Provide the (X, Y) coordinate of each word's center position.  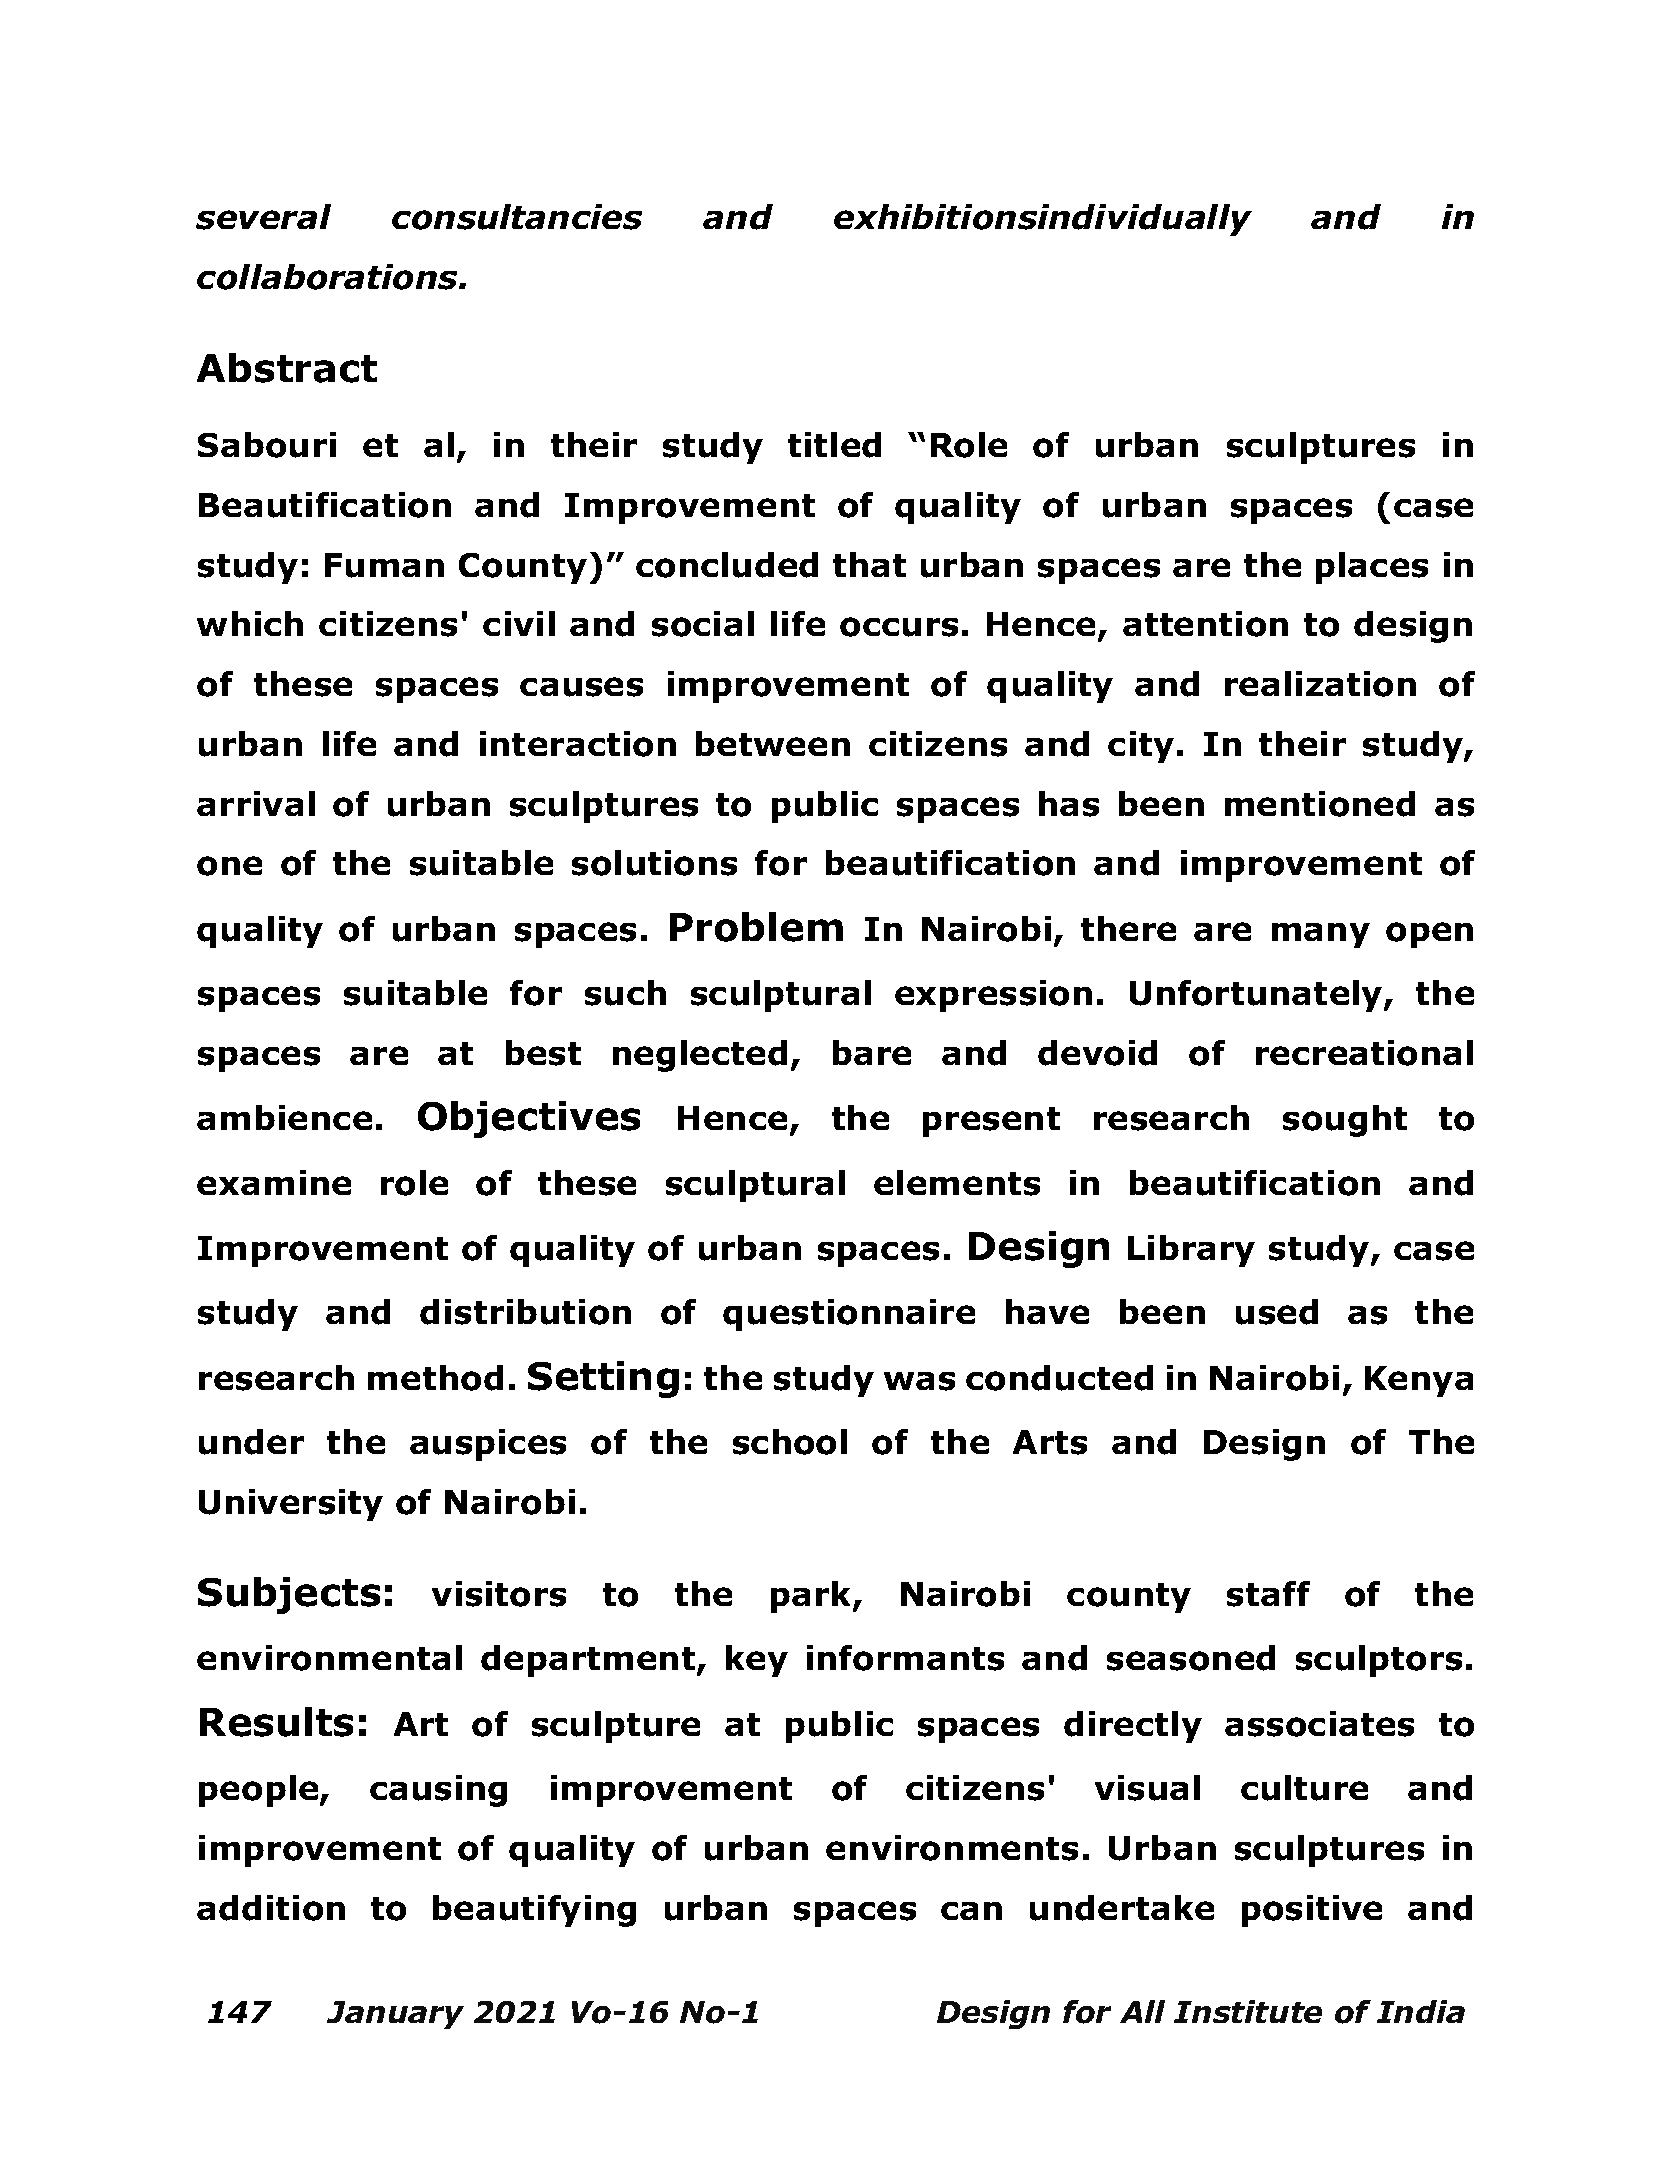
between (773, 743)
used (1277, 1312)
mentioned (1320, 804)
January (395, 2015)
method (435, 1378)
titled (834, 445)
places (1372, 568)
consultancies (517, 217)
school (790, 1442)
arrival (256, 803)
